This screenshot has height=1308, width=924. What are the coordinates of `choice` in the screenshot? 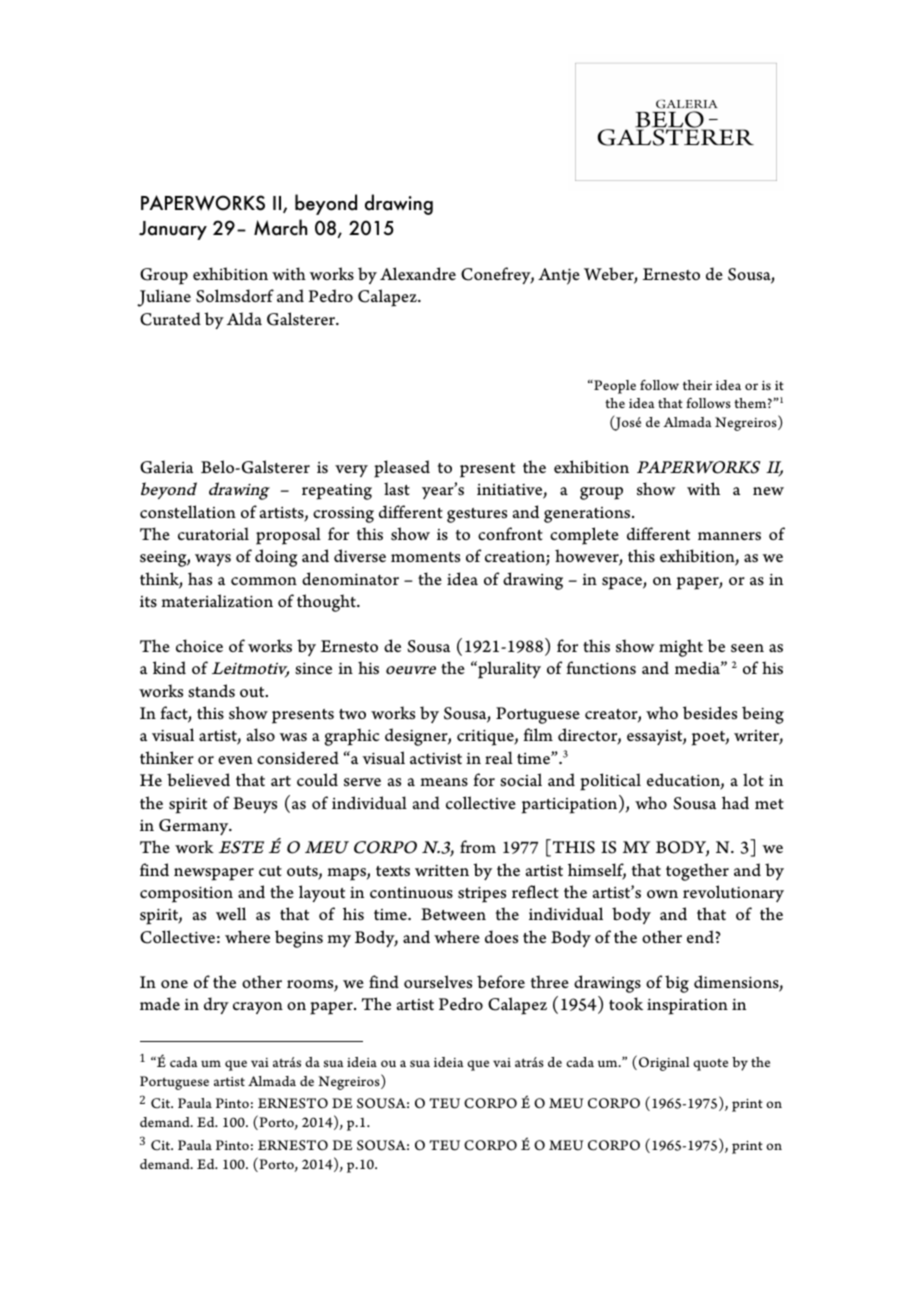 It's located at (199, 645).
